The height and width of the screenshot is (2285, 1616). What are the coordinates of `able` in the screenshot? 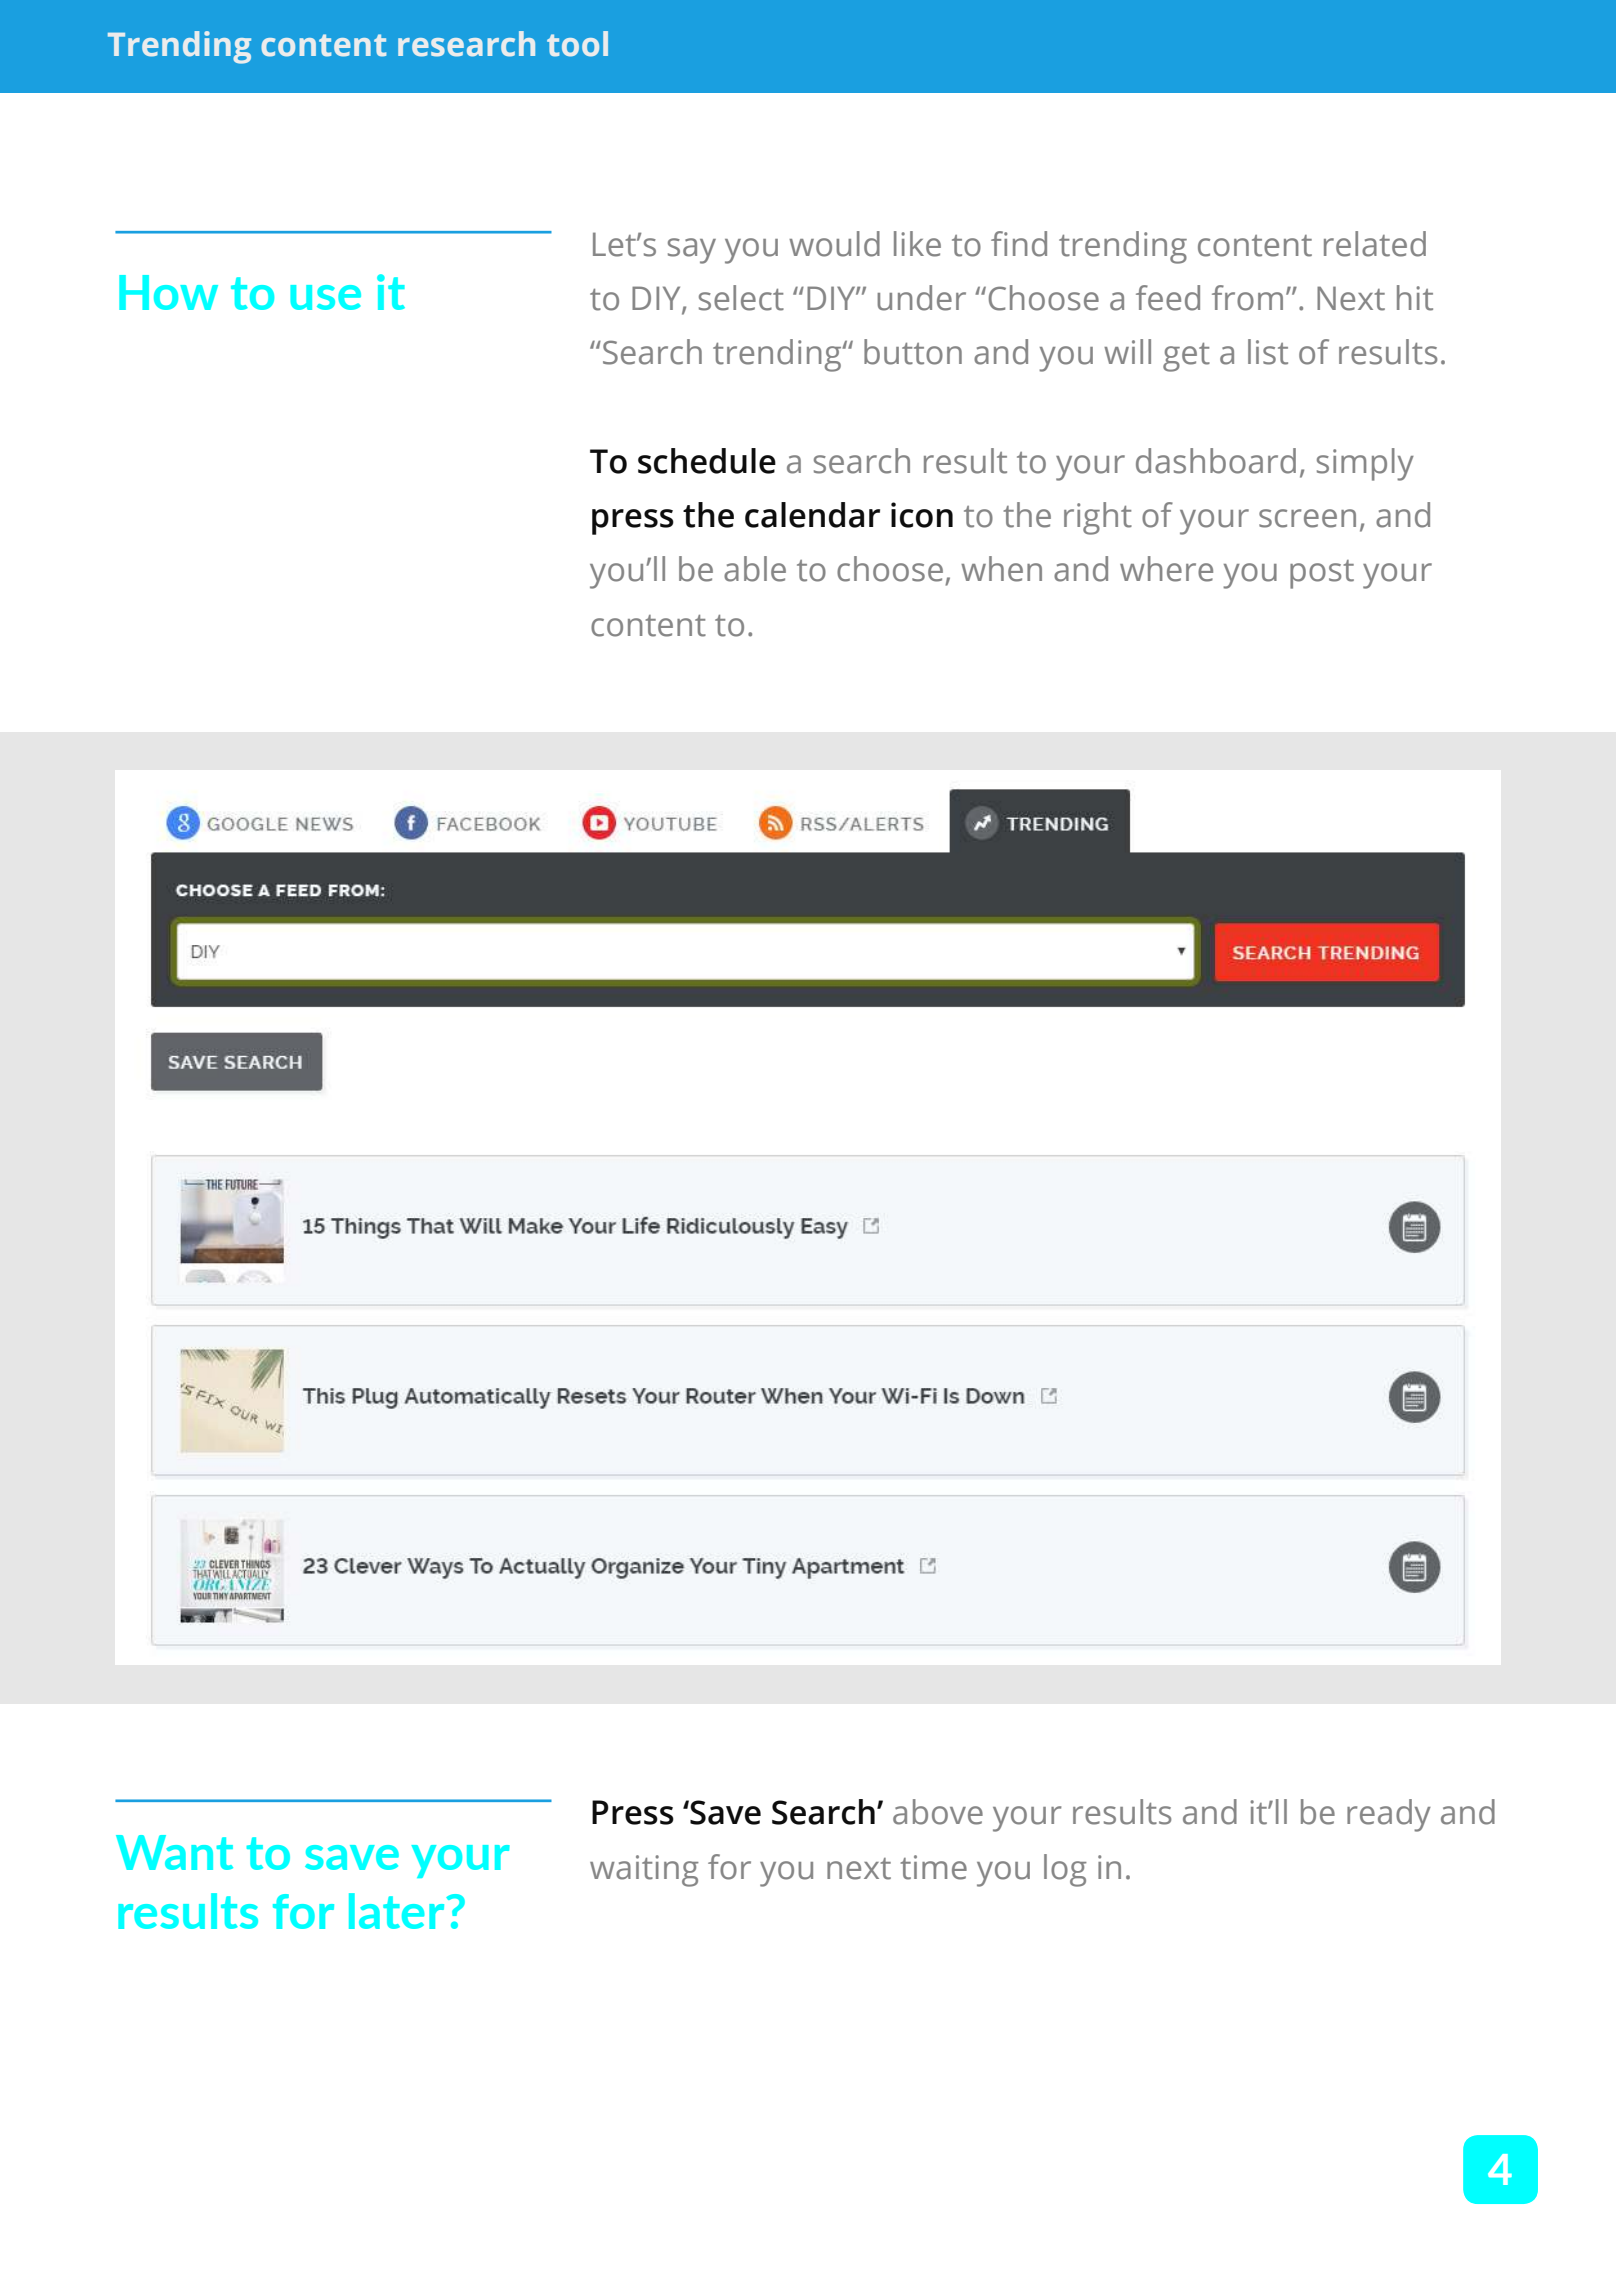 It's located at (755, 569).
